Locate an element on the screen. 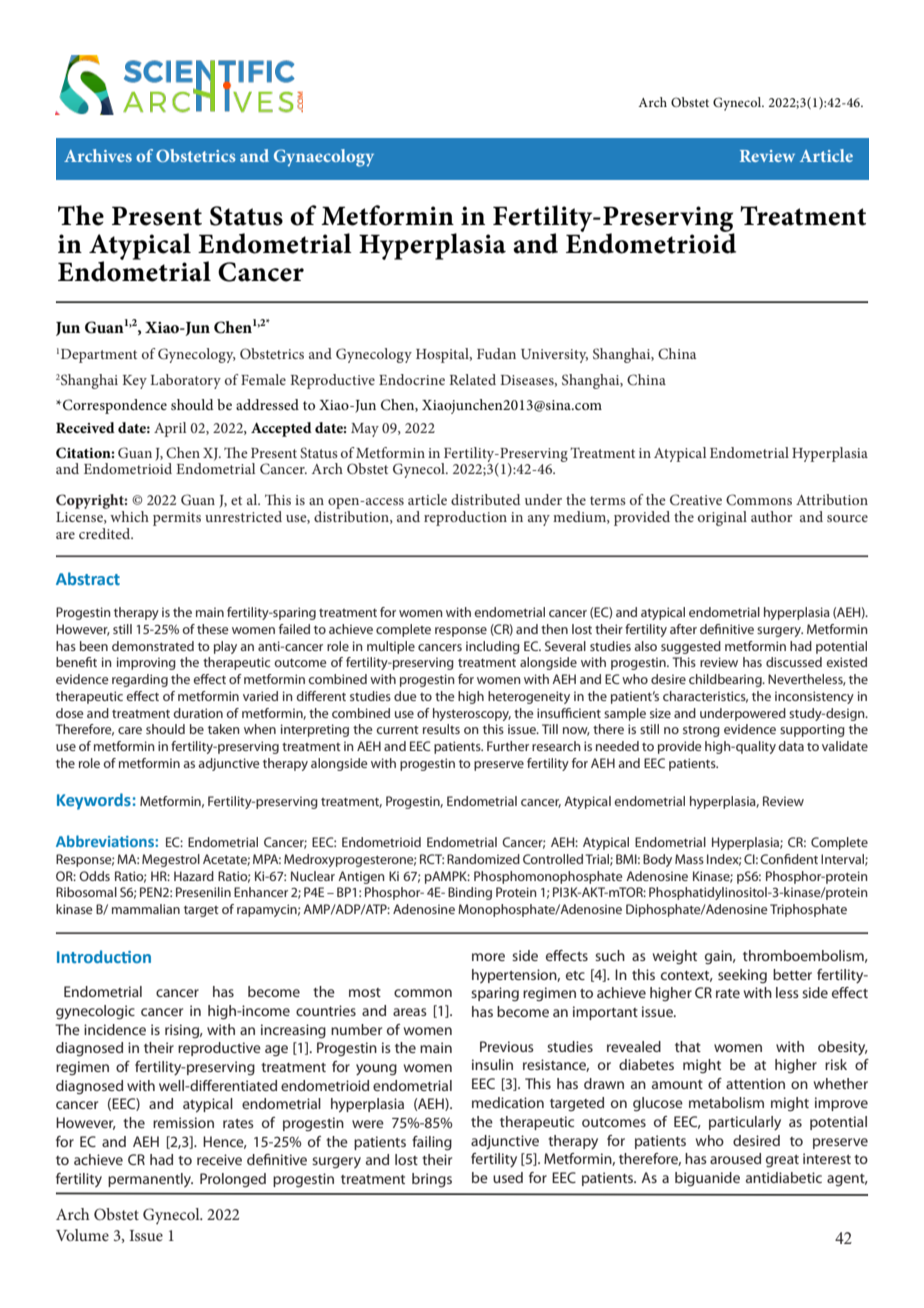  childbearing is located at coordinates (726, 680).
